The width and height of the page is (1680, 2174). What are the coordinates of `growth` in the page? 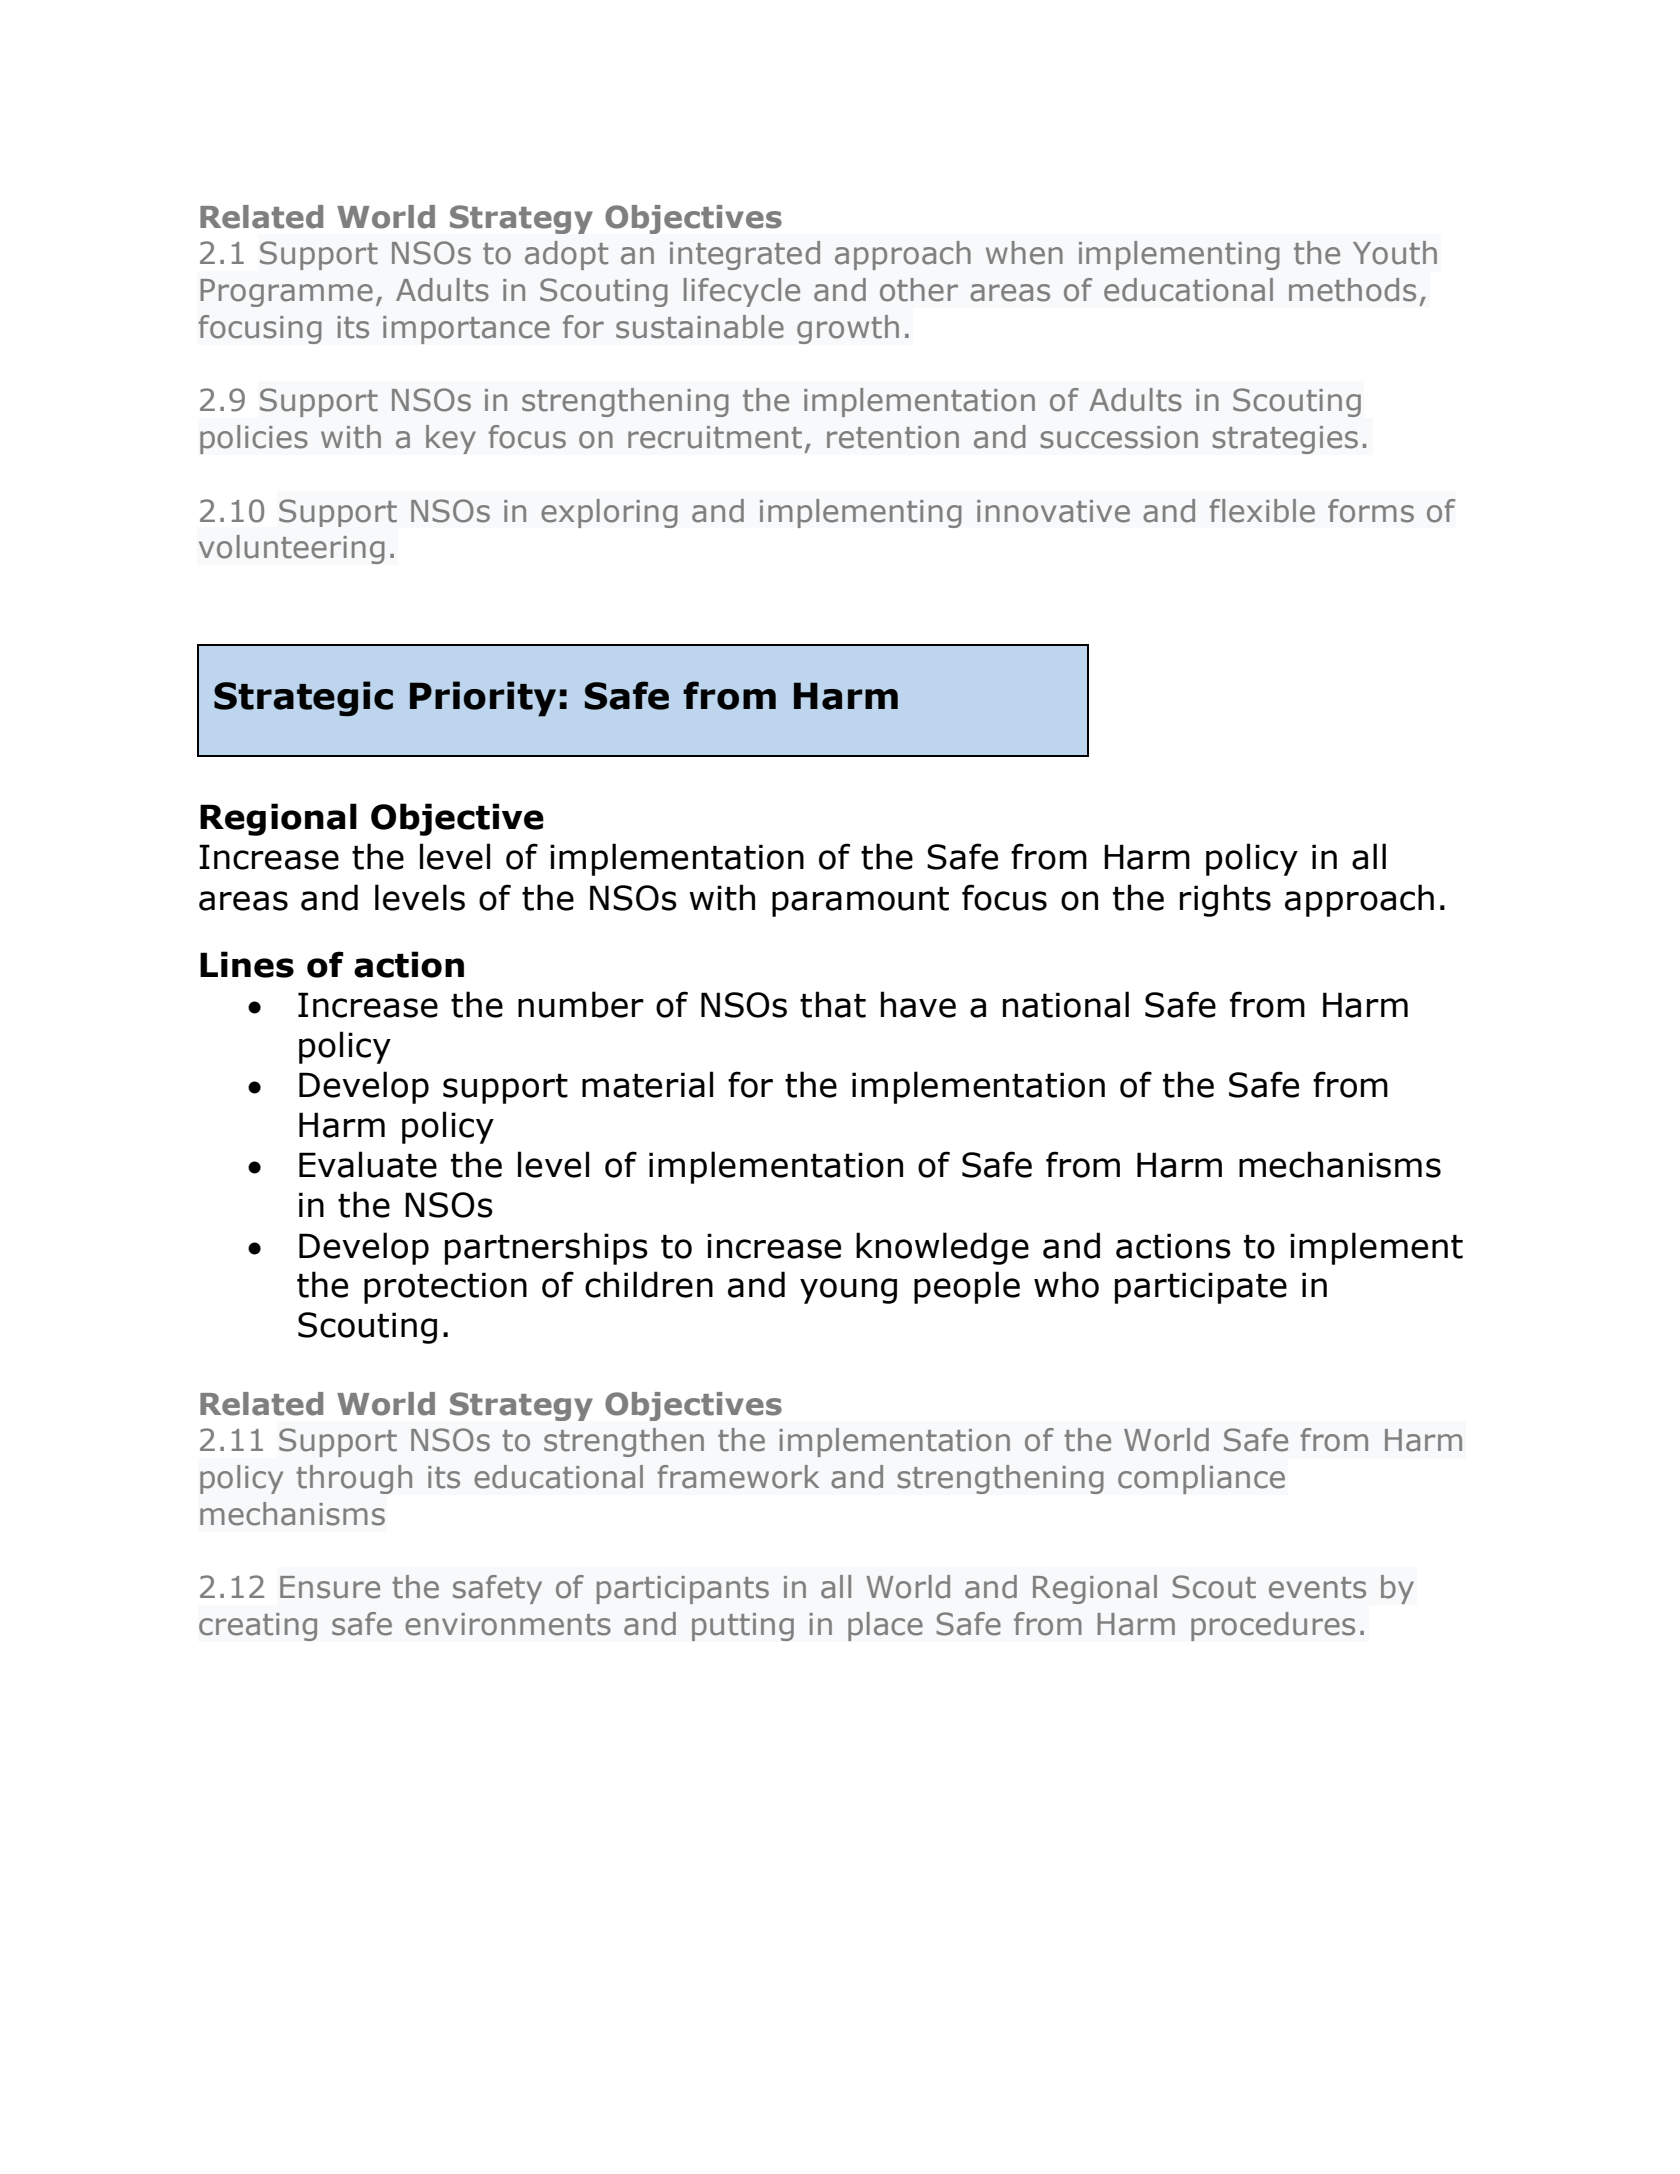 It's located at (848, 329).
